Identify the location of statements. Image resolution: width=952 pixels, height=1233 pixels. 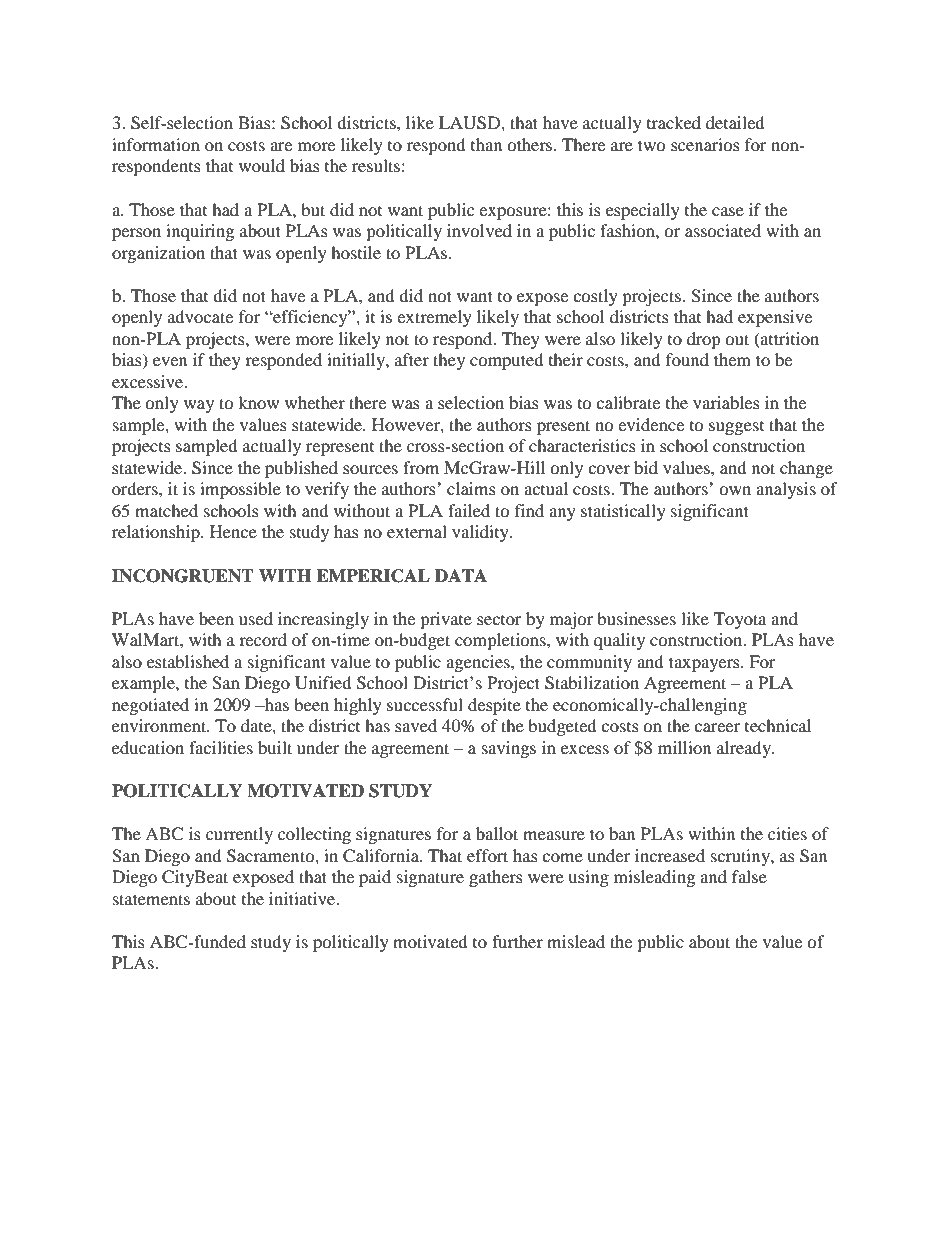
(151, 899).
